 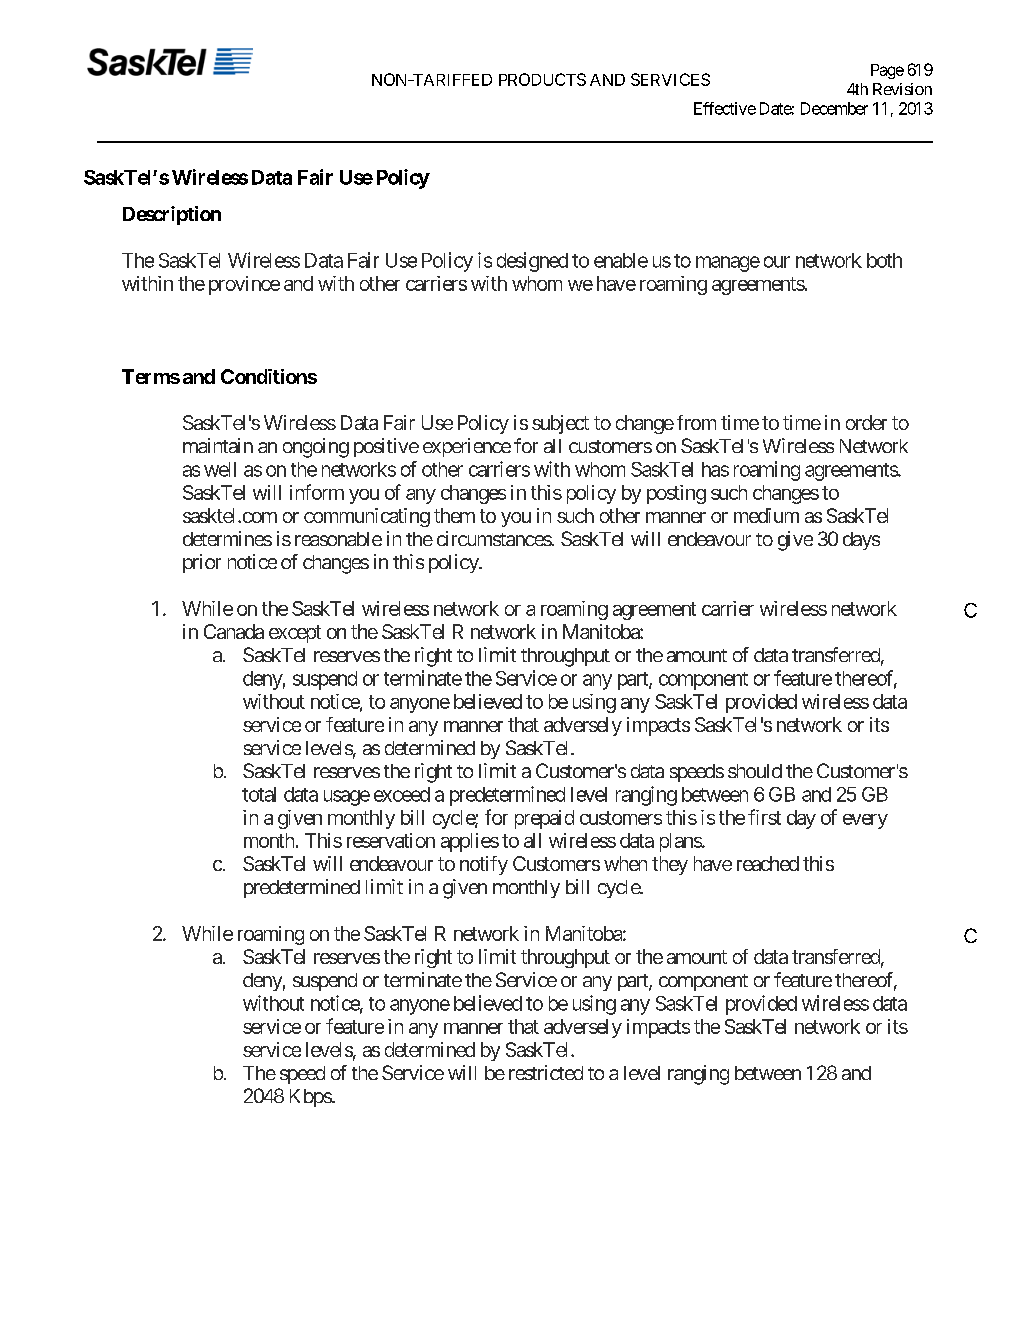 What do you see at coordinates (220, 469) in the image?
I see `well` at bounding box center [220, 469].
